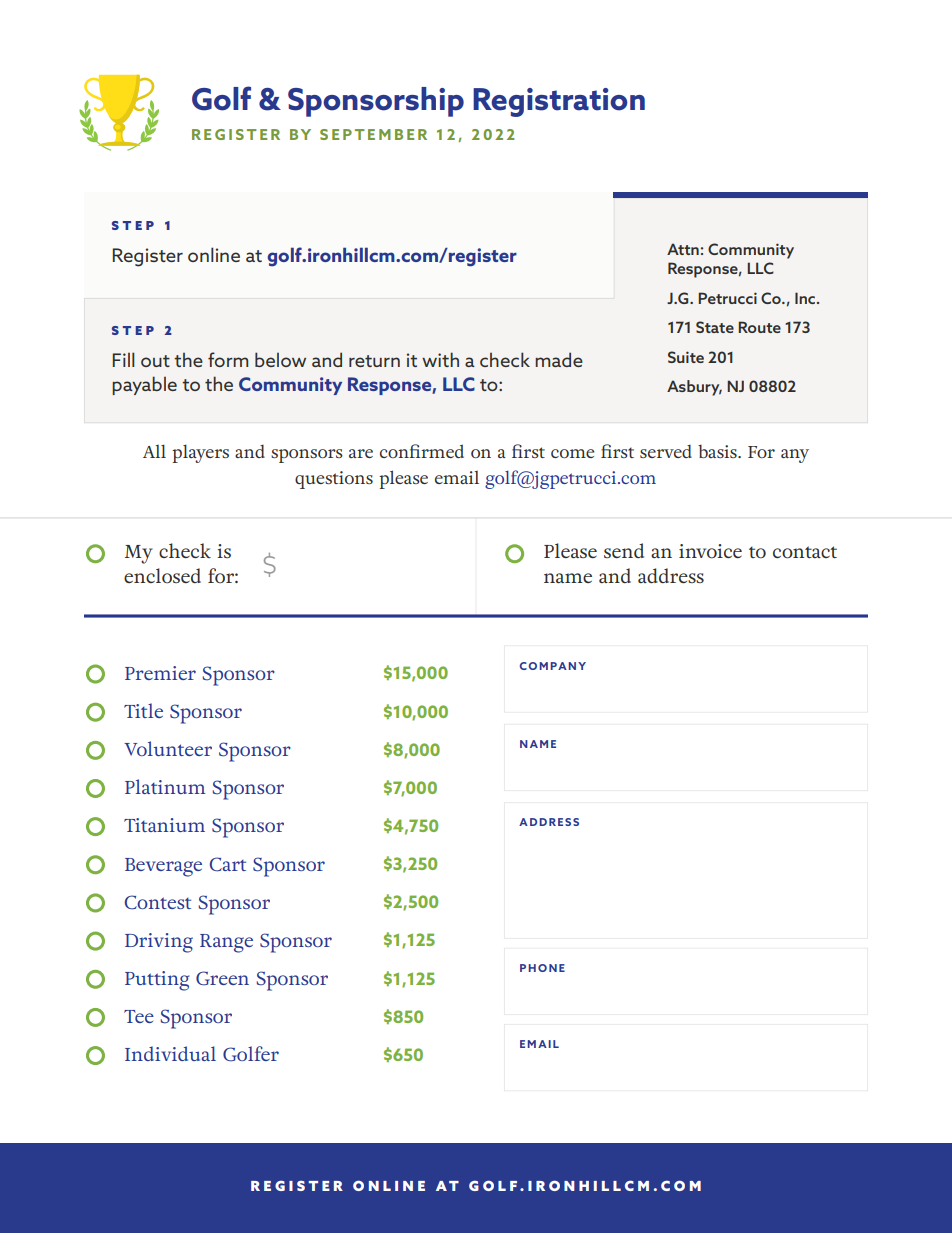  I want to click on PHONE, so click(542, 968).
